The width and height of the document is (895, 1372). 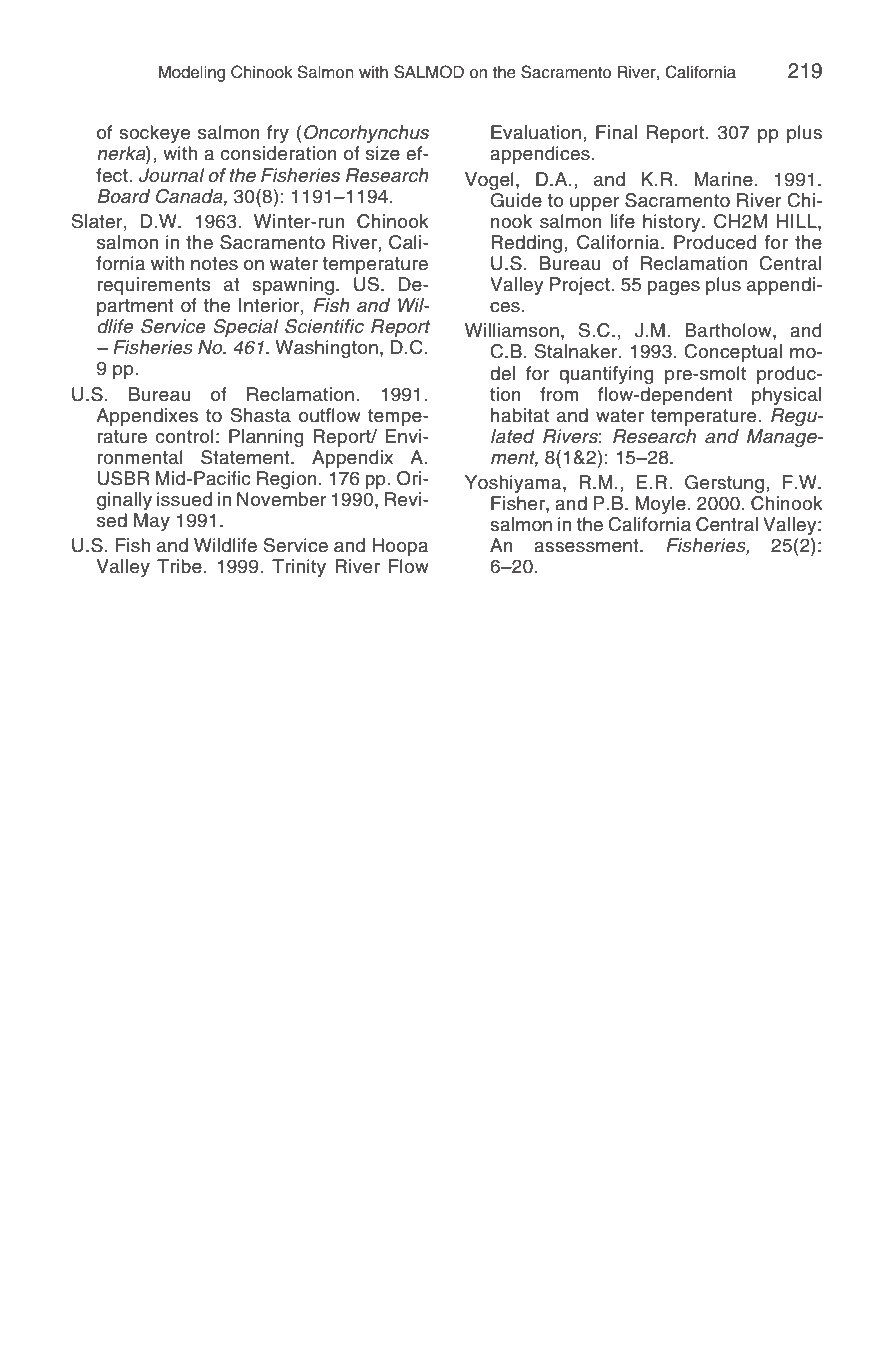 I want to click on Shasta, so click(x=261, y=415).
